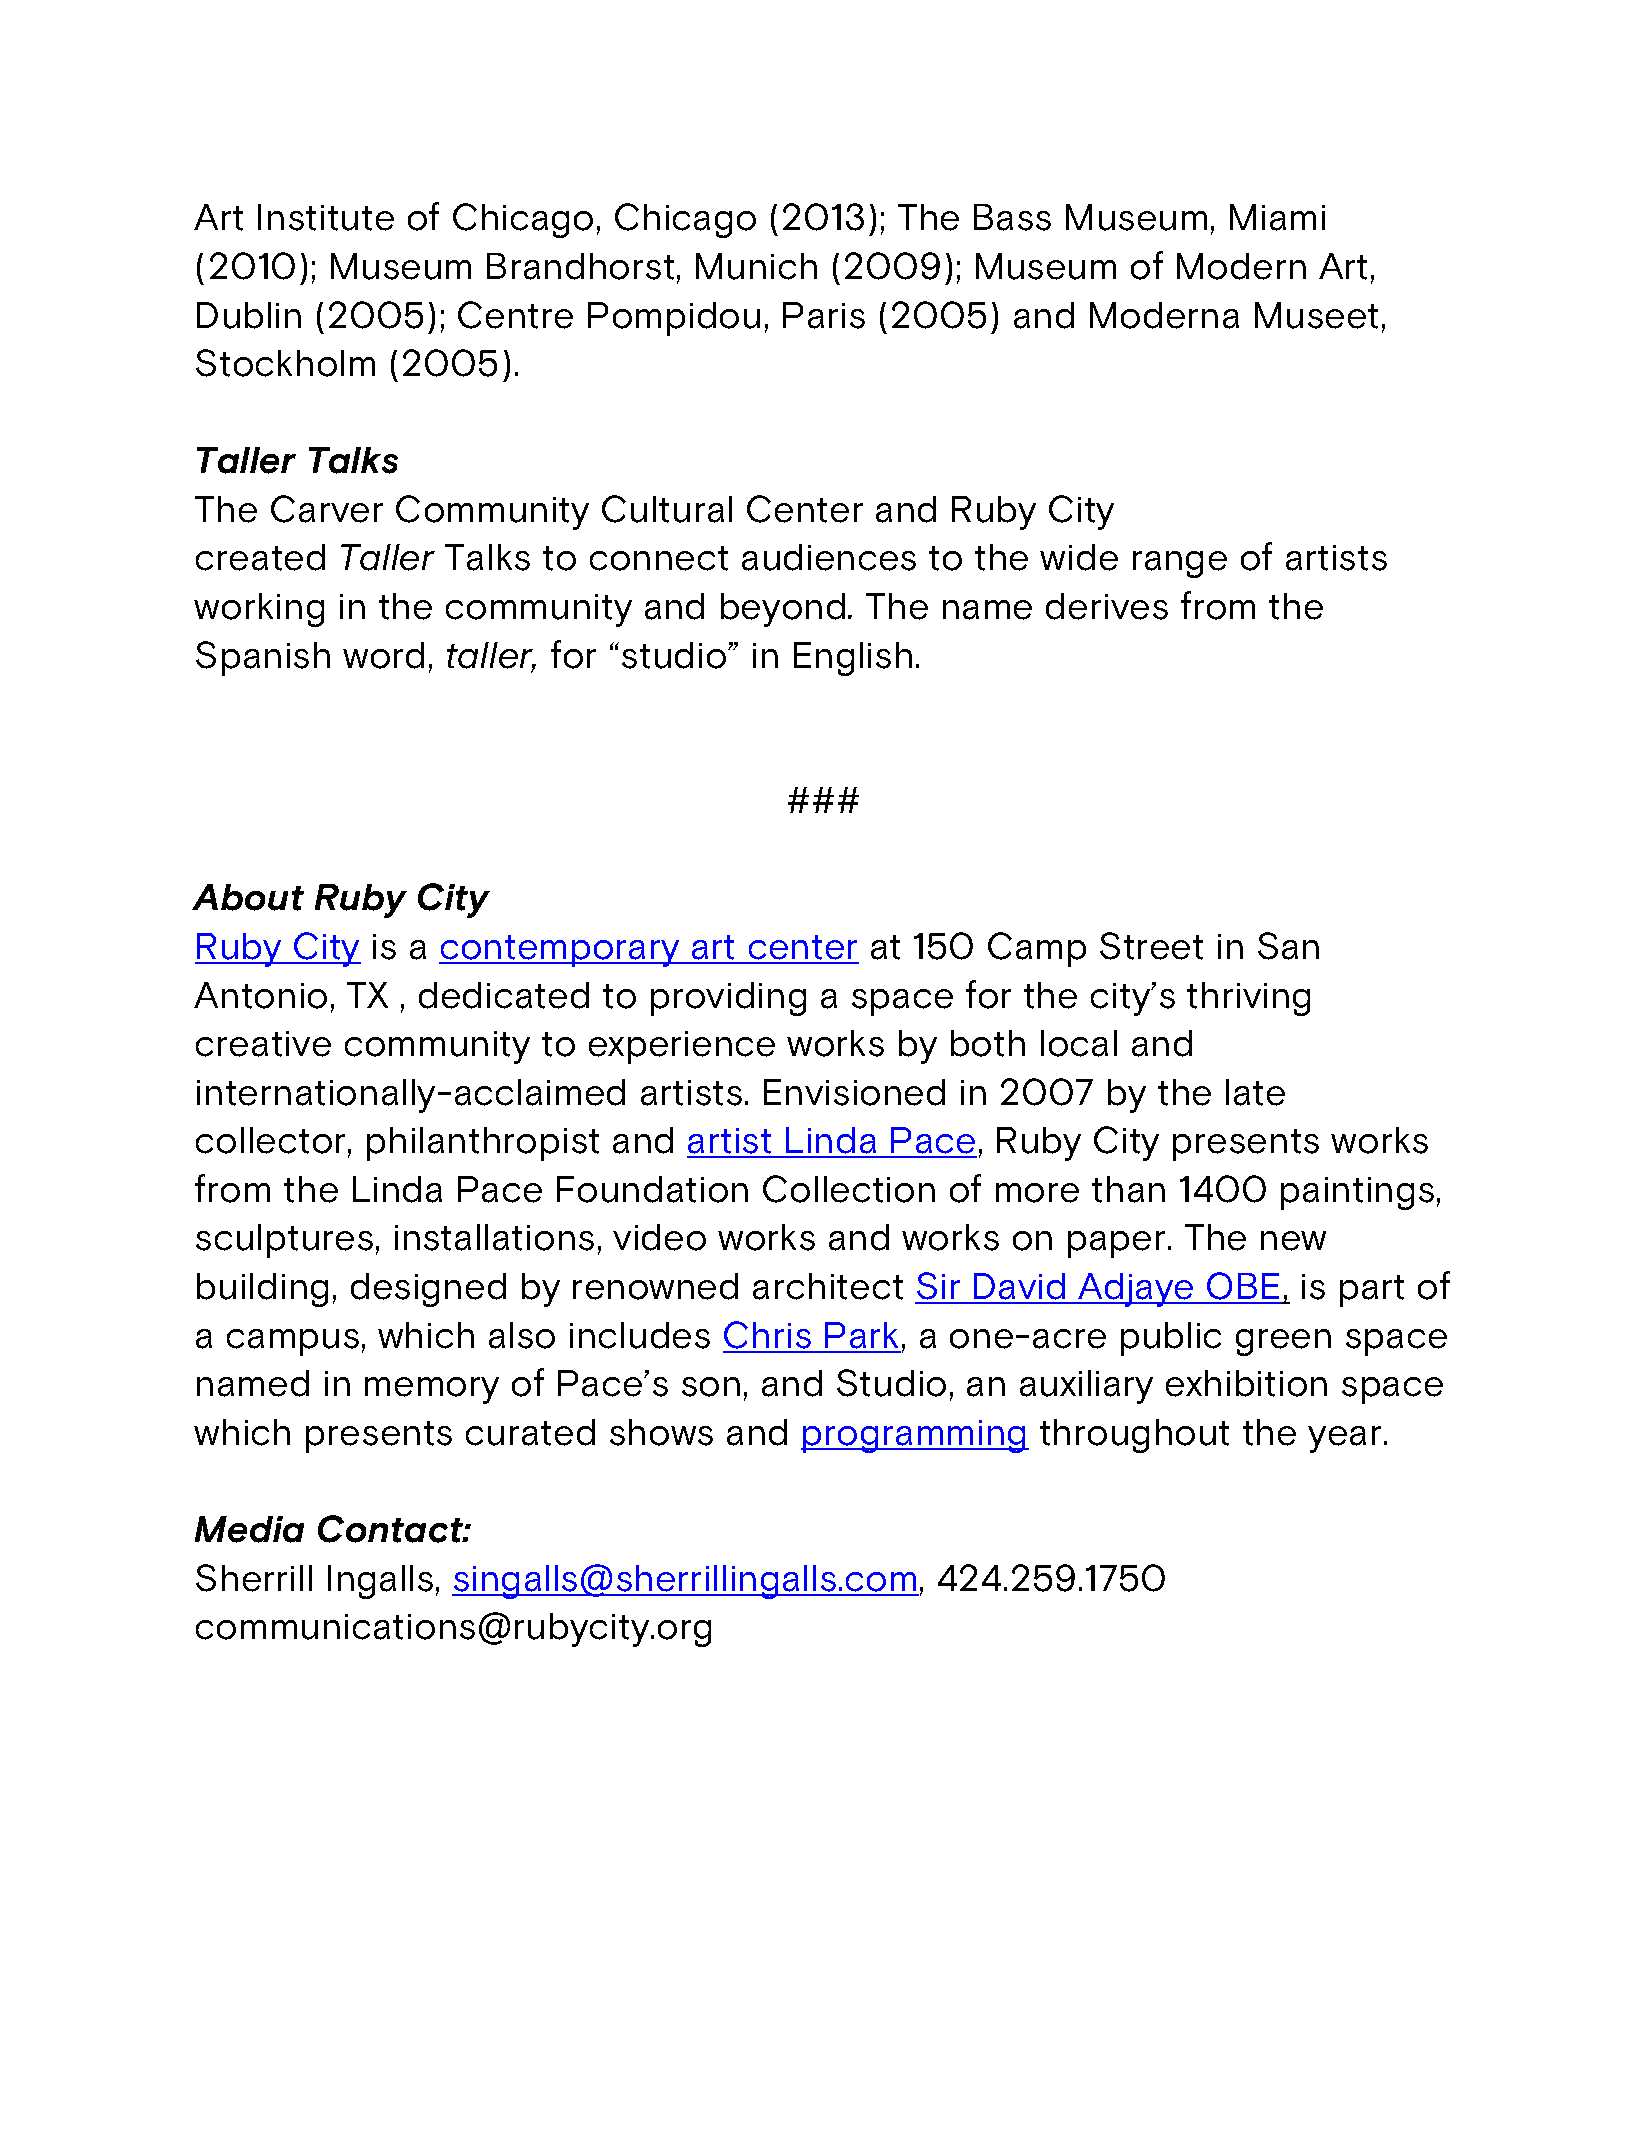  What do you see at coordinates (1180, 564) in the screenshot?
I see `range` at bounding box center [1180, 564].
